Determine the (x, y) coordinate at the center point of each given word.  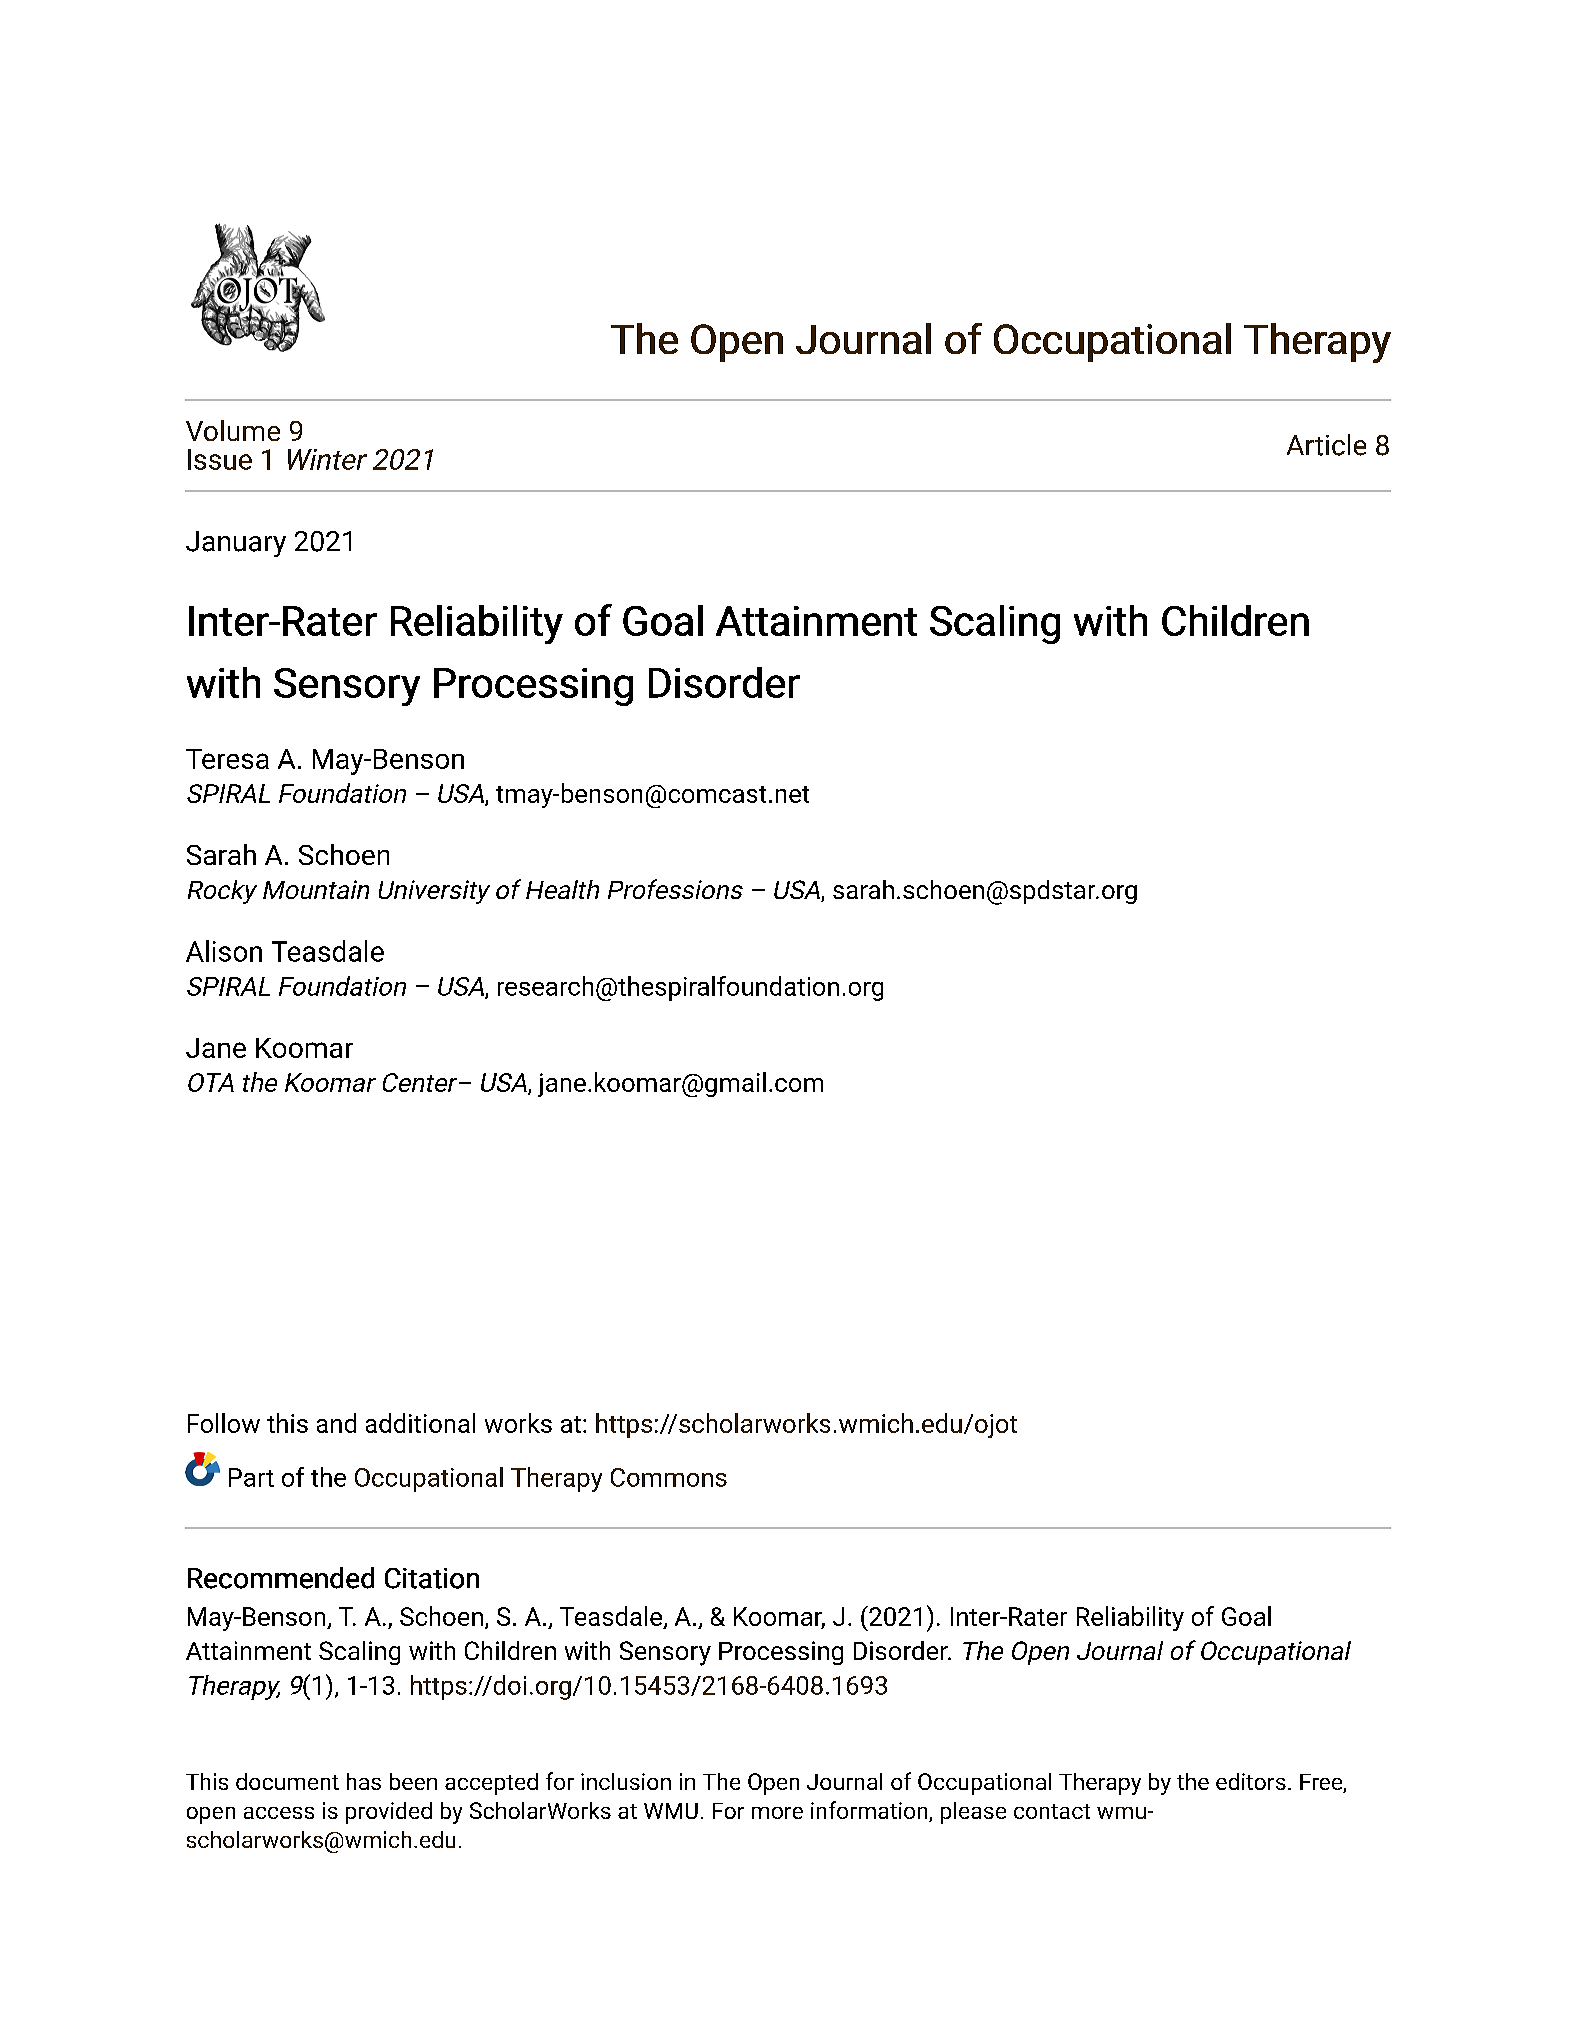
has (364, 1781)
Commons (669, 1477)
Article (1326, 445)
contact (1052, 1811)
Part (251, 1477)
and (336, 1423)
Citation (432, 1578)
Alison (224, 951)
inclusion (626, 1781)
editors (1251, 1781)
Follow (224, 1423)
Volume (233, 430)
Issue (220, 459)
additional (420, 1423)
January (236, 544)
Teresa (227, 759)
